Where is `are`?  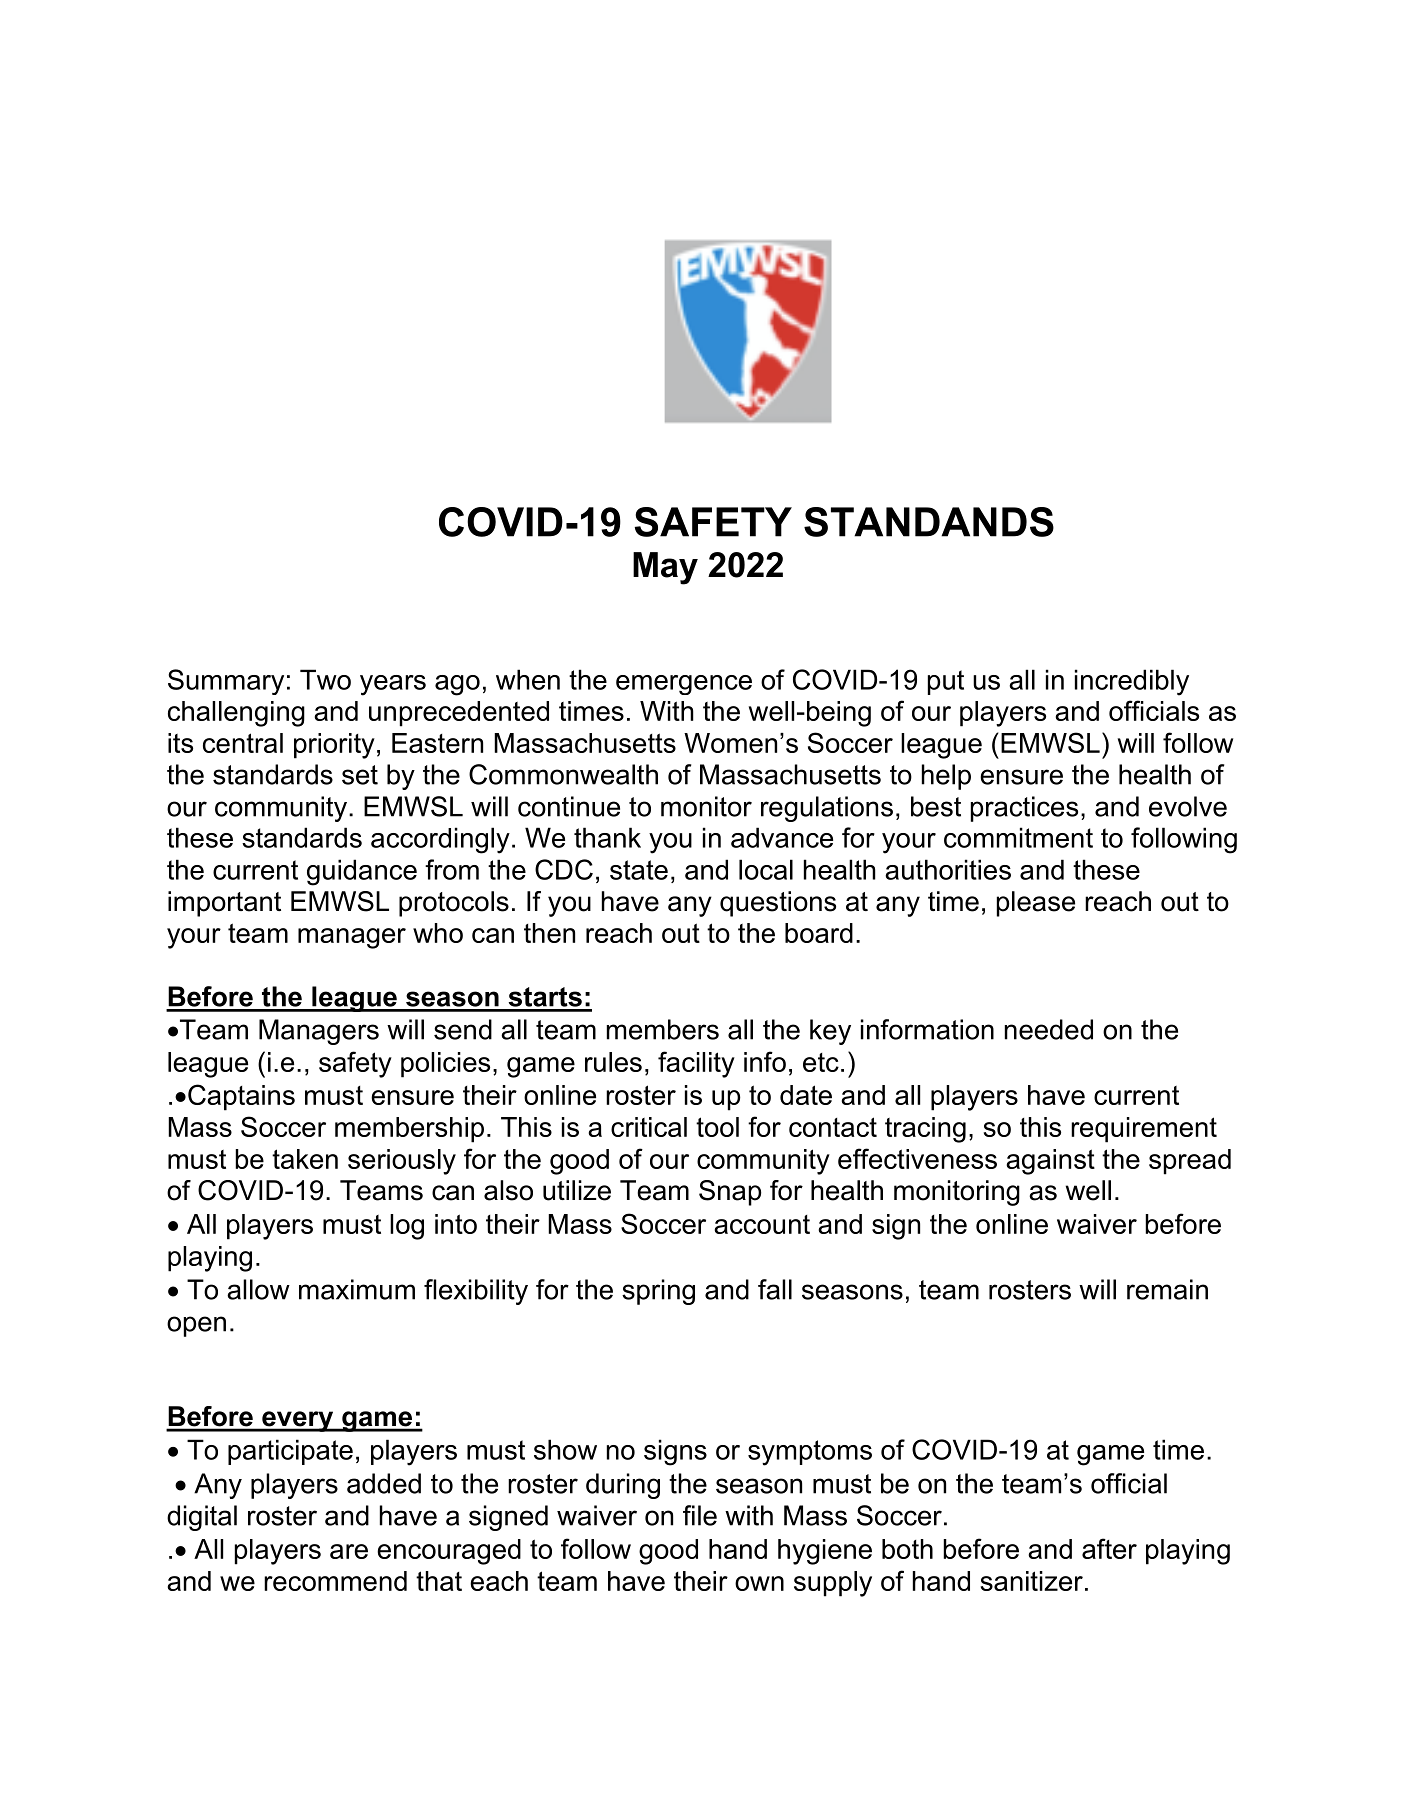 are is located at coordinates (349, 1551).
